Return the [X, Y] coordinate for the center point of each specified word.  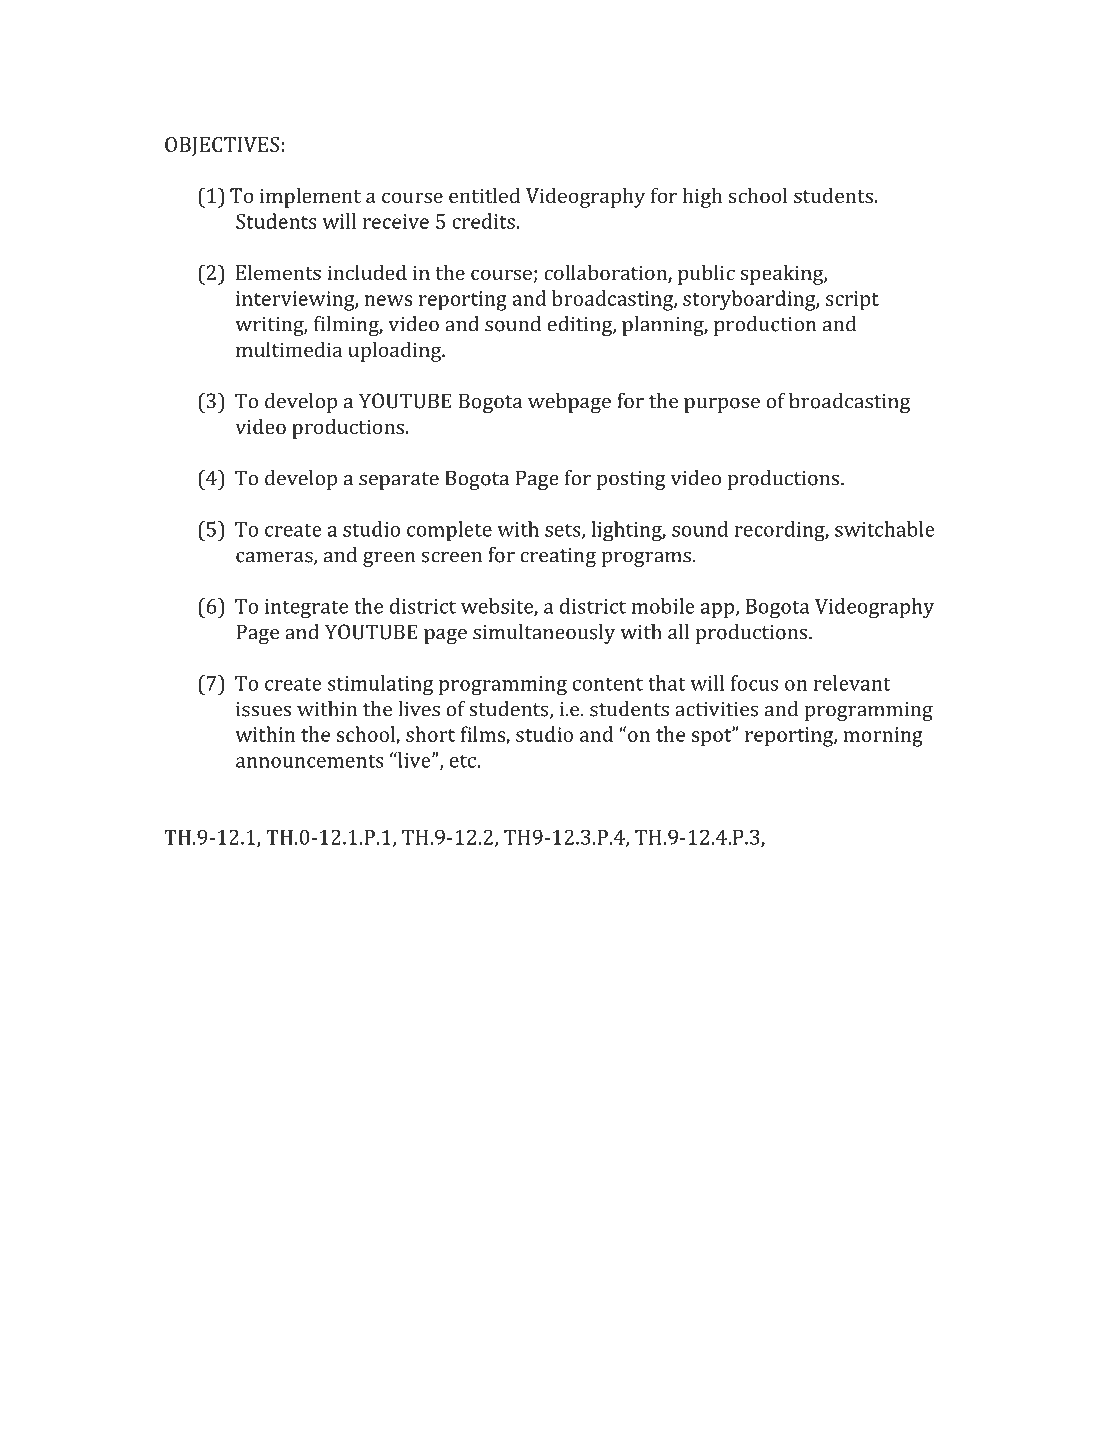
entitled [484, 195]
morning [883, 737]
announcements [310, 761]
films [483, 735]
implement [310, 197]
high [702, 197]
